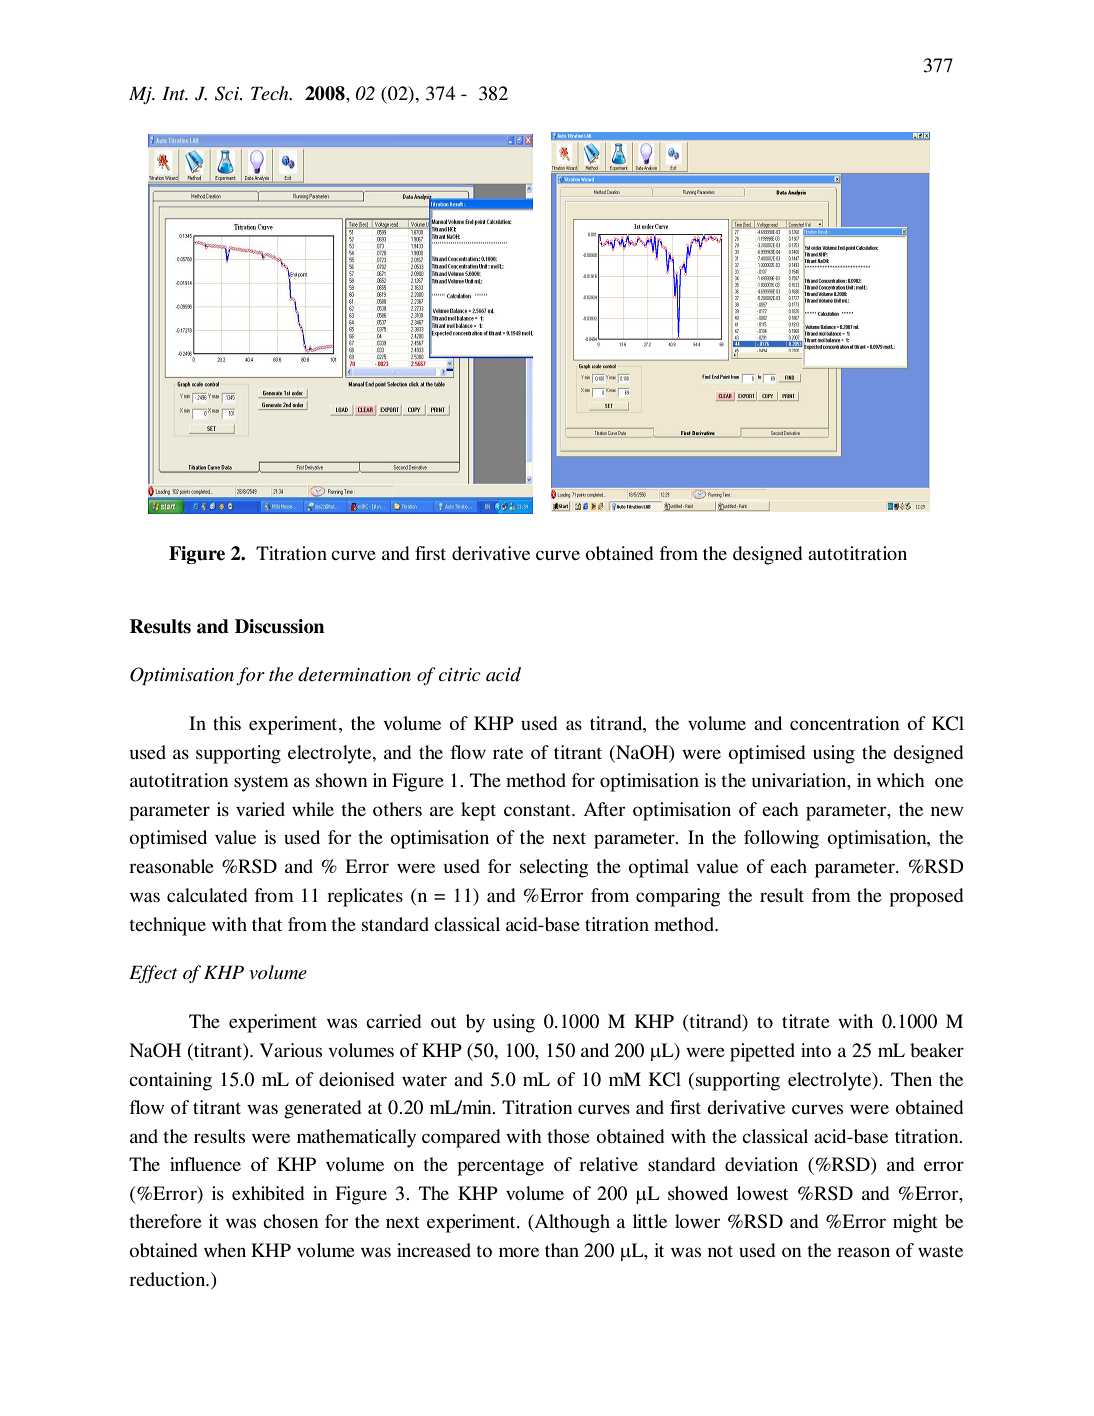  What do you see at coordinates (901, 780) in the screenshot?
I see `which` at bounding box center [901, 780].
